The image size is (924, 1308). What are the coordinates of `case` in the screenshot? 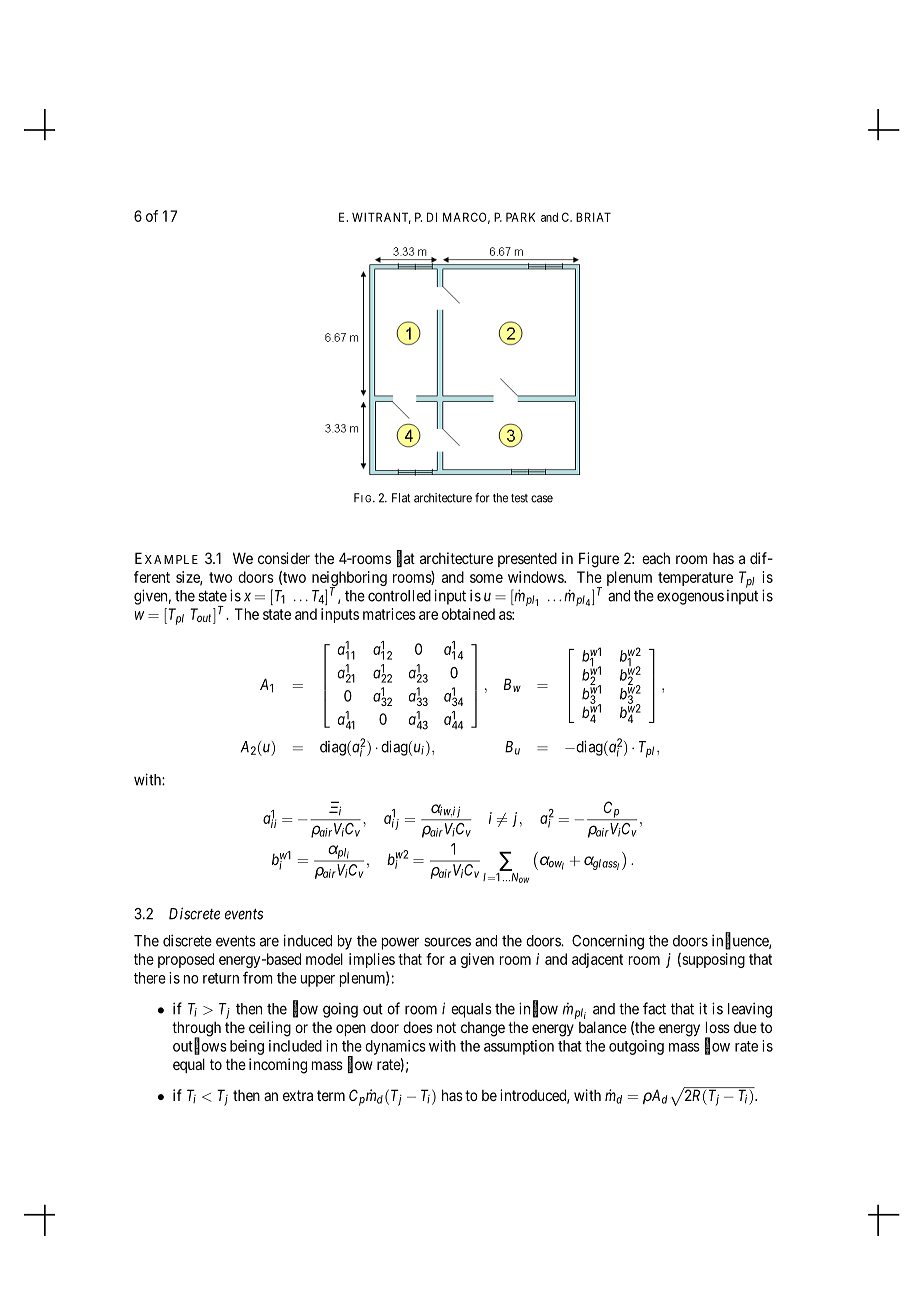 It's located at (542, 499).
